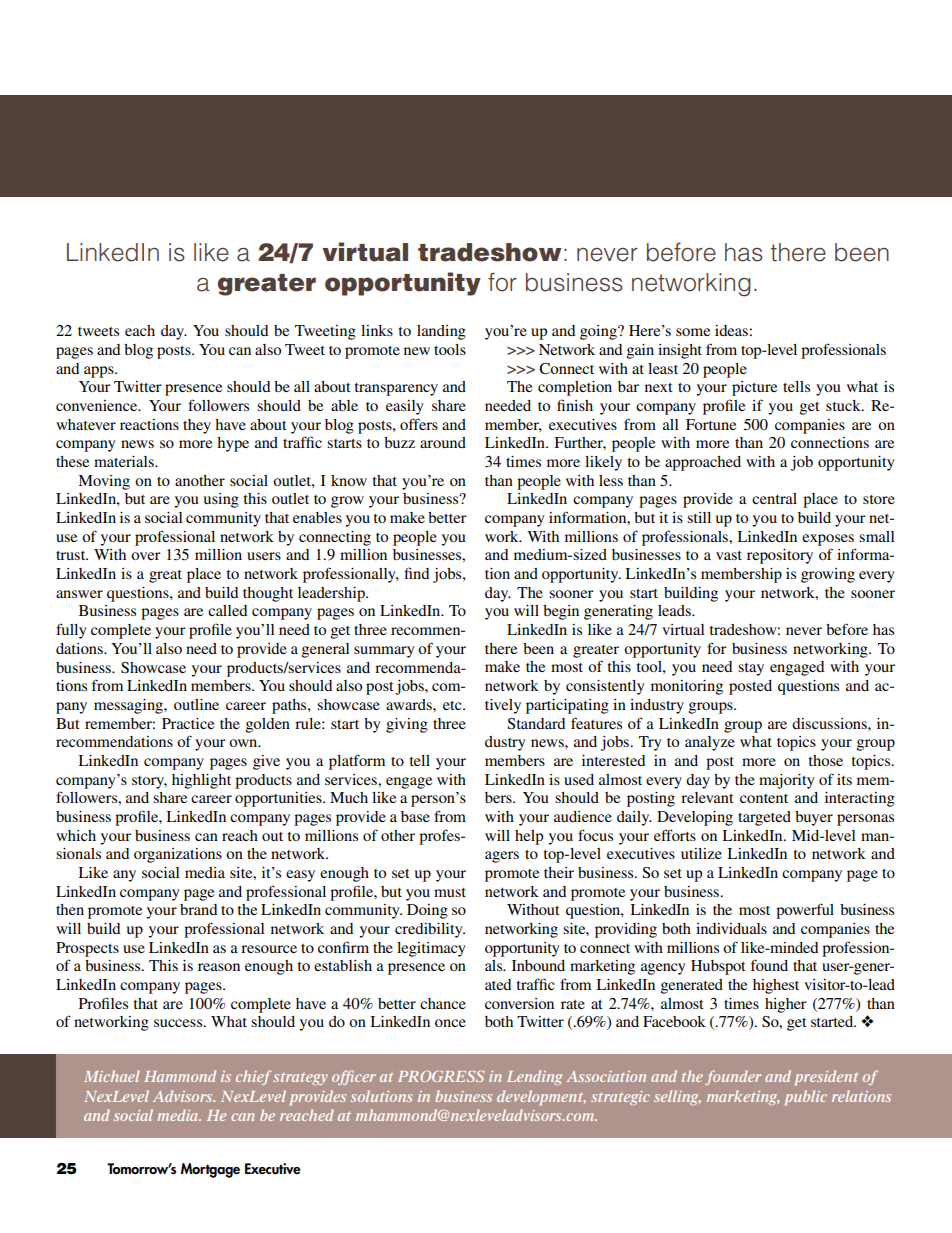 The height and width of the screenshot is (1233, 952). What do you see at coordinates (453, 705) in the screenshot?
I see `etc` at bounding box center [453, 705].
